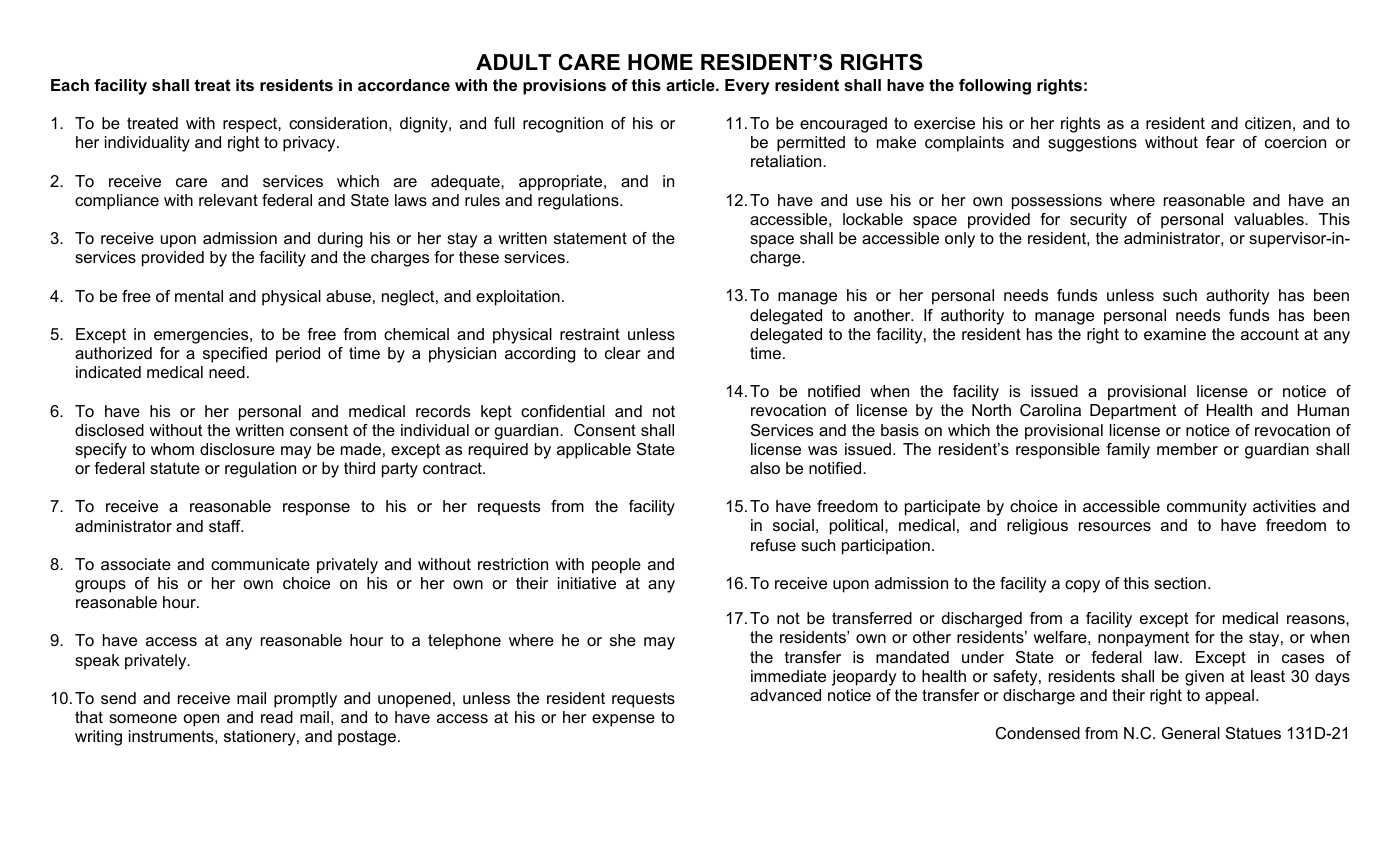  What do you see at coordinates (1133, 412) in the screenshot?
I see `Department` at bounding box center [1133, 412].
